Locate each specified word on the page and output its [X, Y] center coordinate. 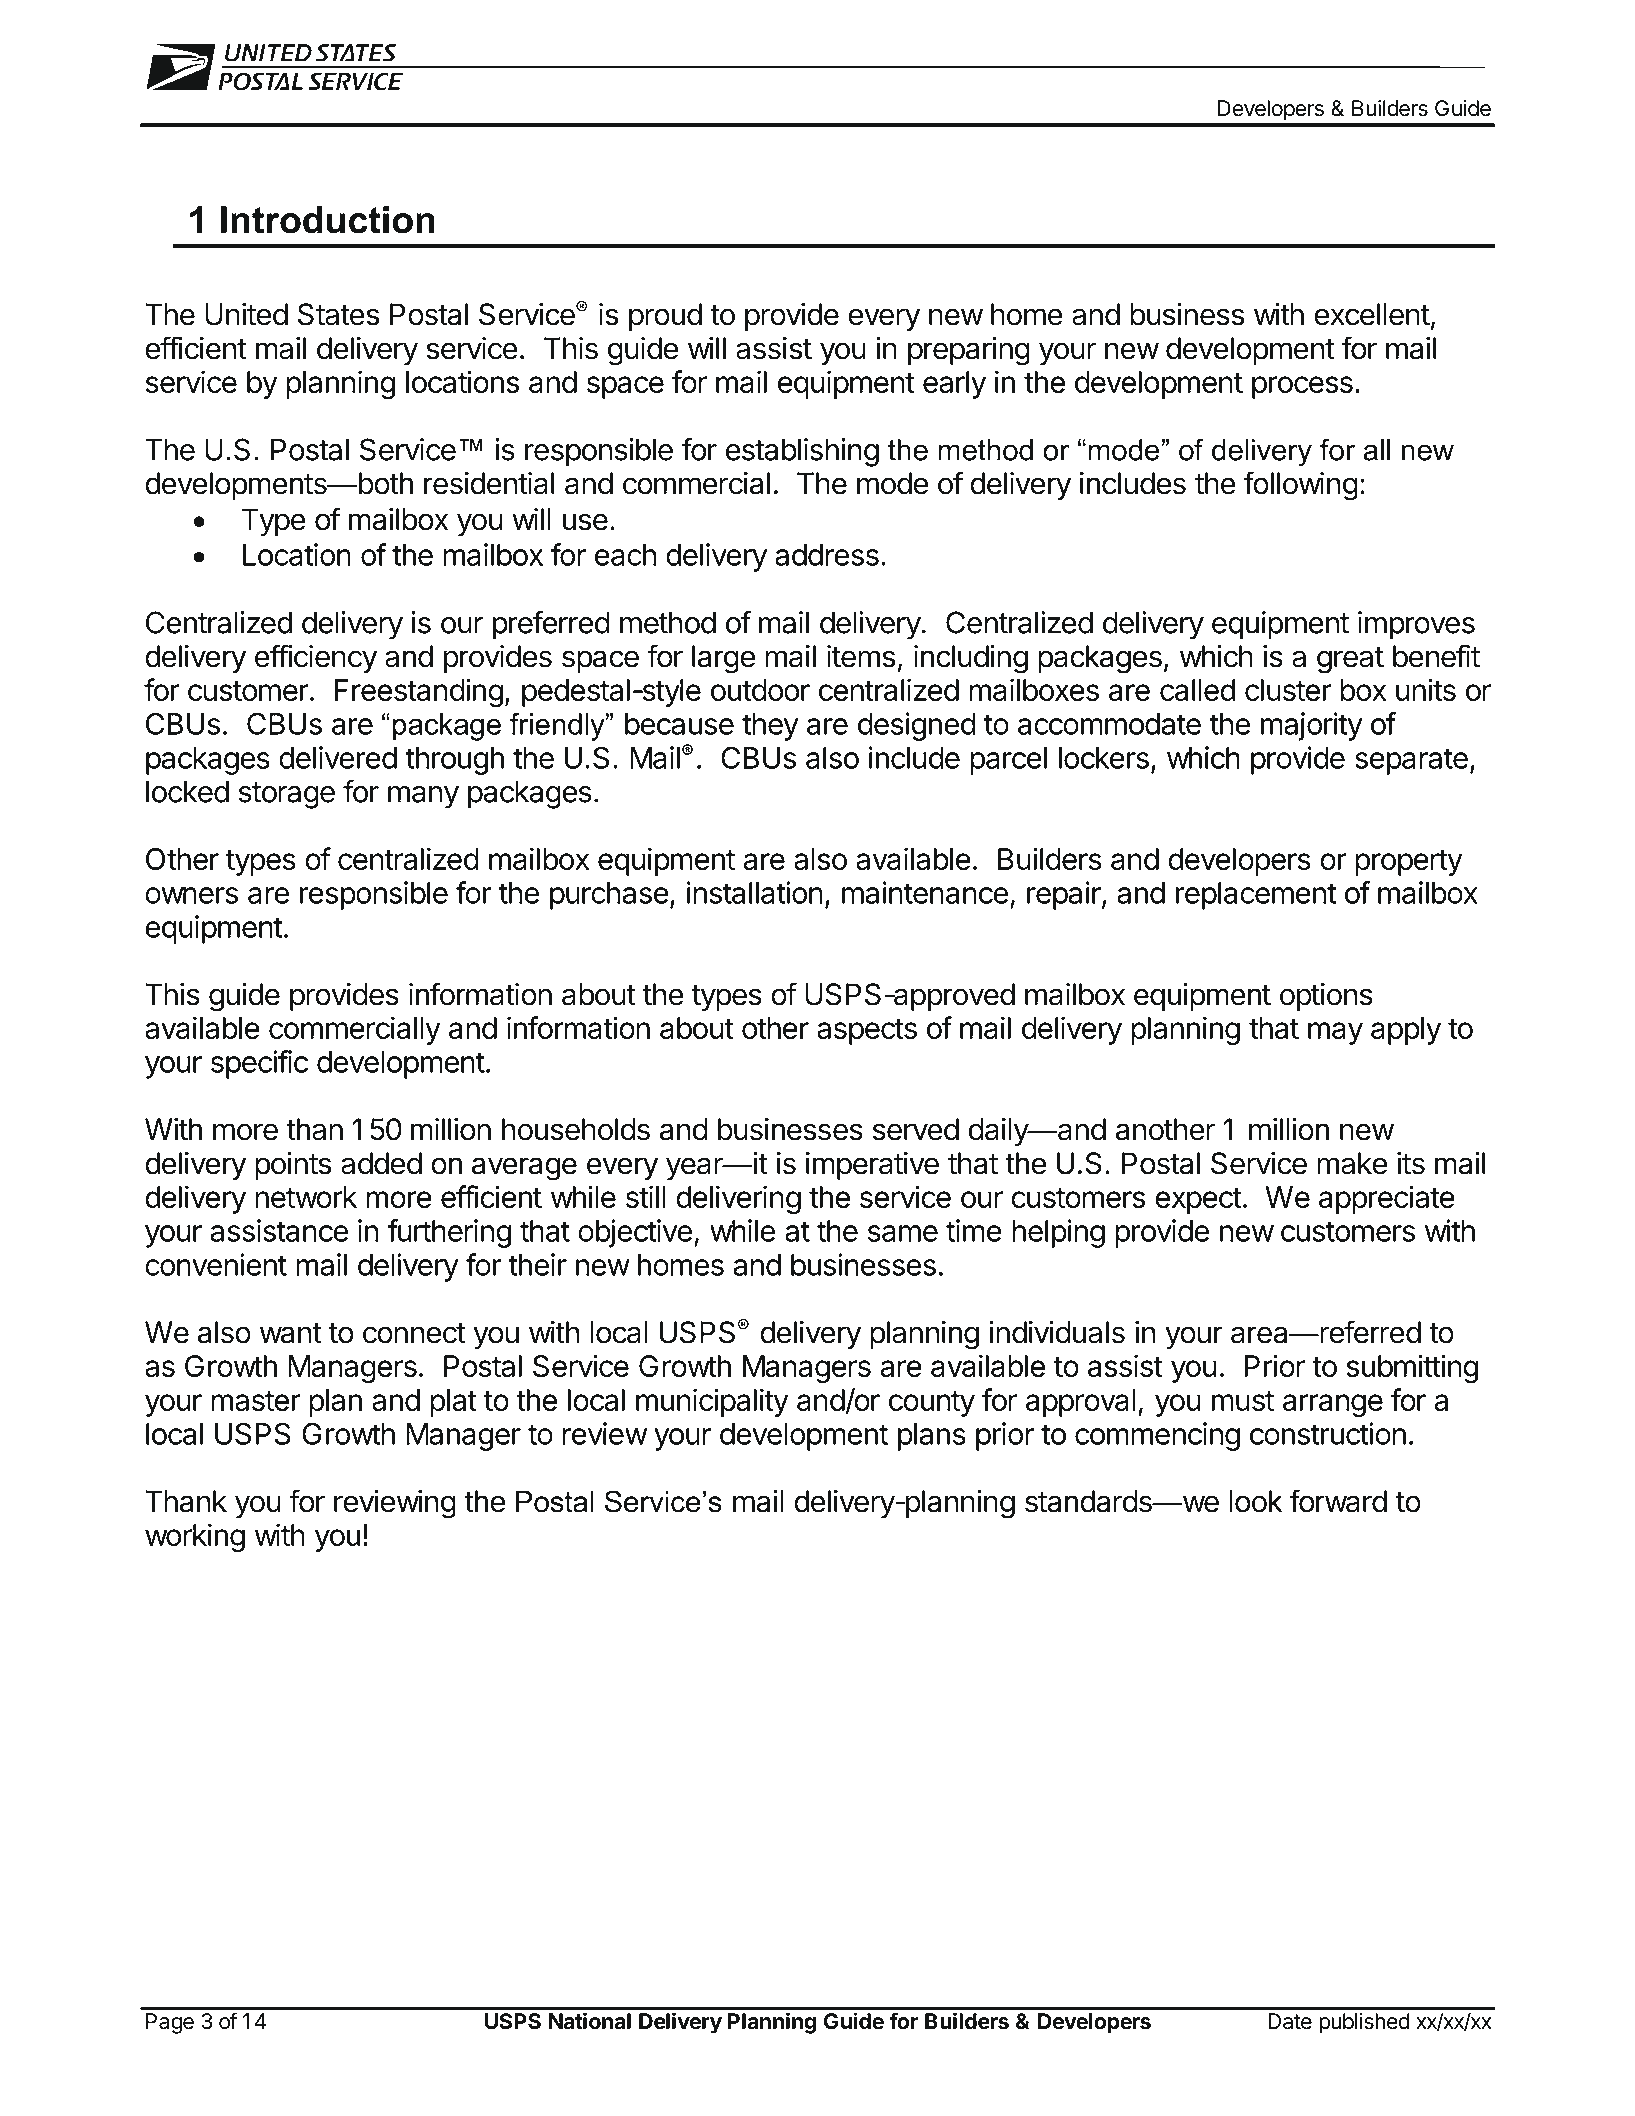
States [338, 314]
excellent [1372, 314]
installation [755, 892]
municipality [712, 1402]
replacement [1256, 896]
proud [665, 317]
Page [170, 2023]
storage [287, 795]
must [1243, 1400]
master [256, 1400]
